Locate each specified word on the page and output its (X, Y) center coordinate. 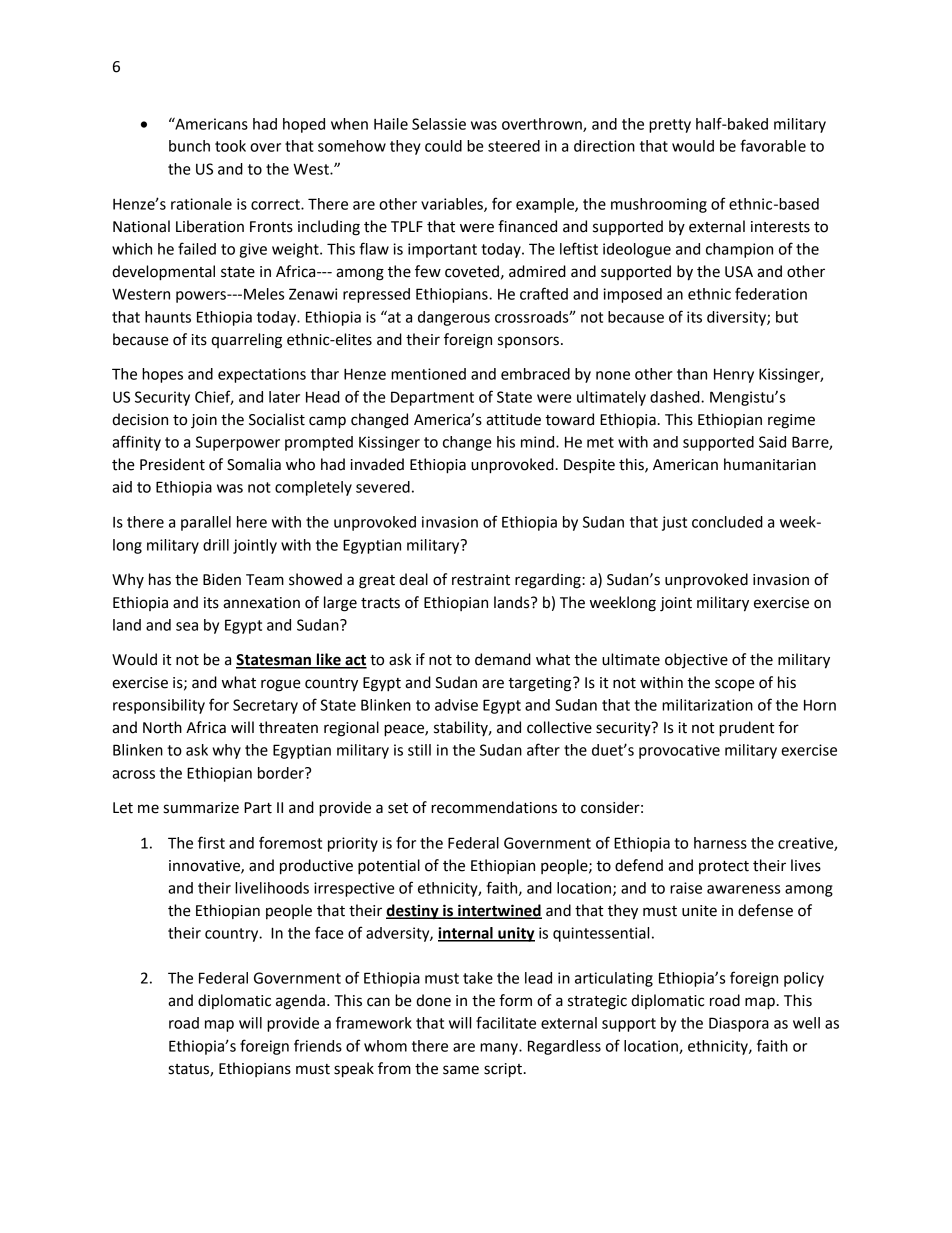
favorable (773, 145)
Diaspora (739, 1024)
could (443, 146)
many (500, 1049)
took (230, 146)
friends (318, 1045)
